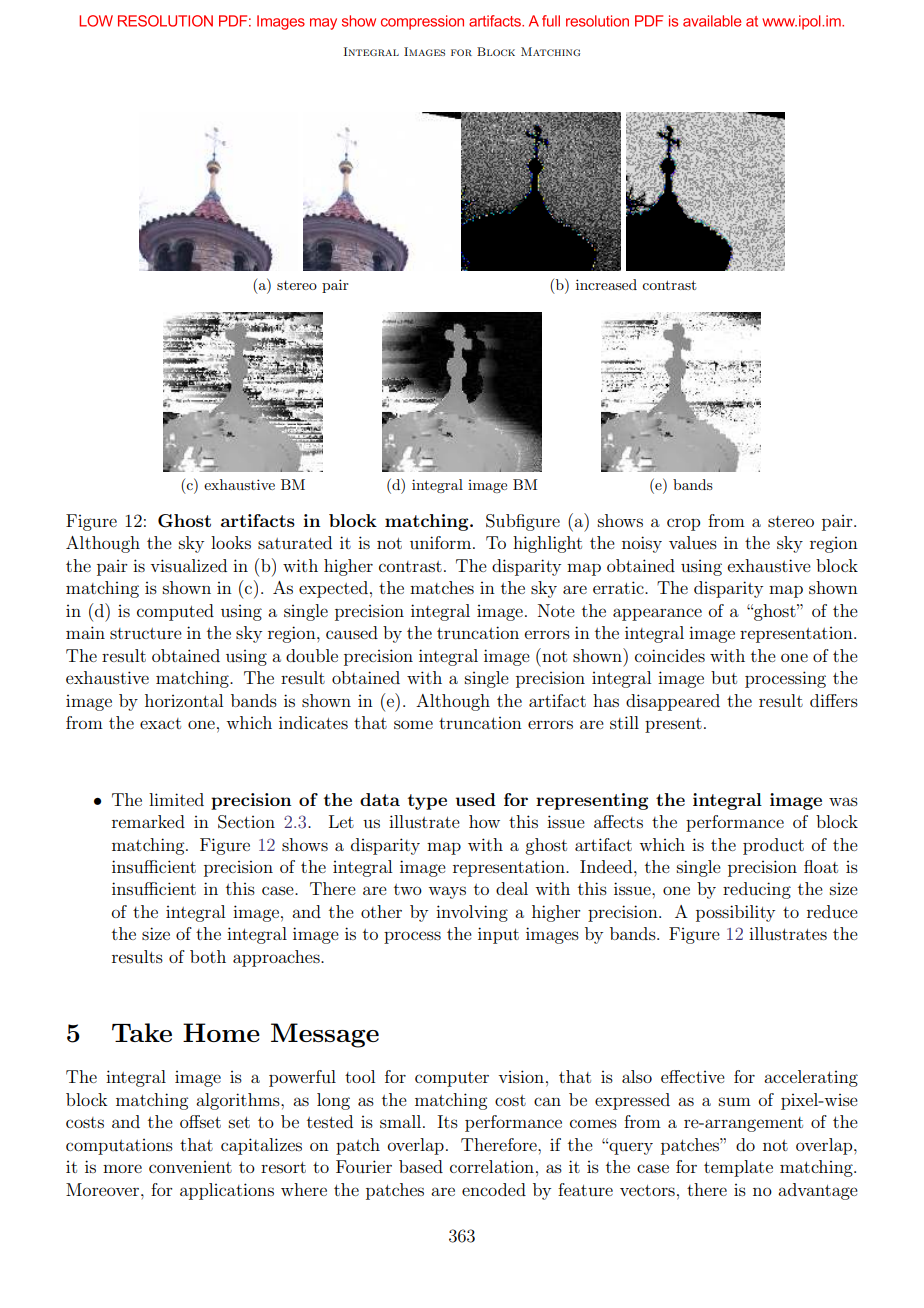  I want to click on appearance, so click(657, 614).
